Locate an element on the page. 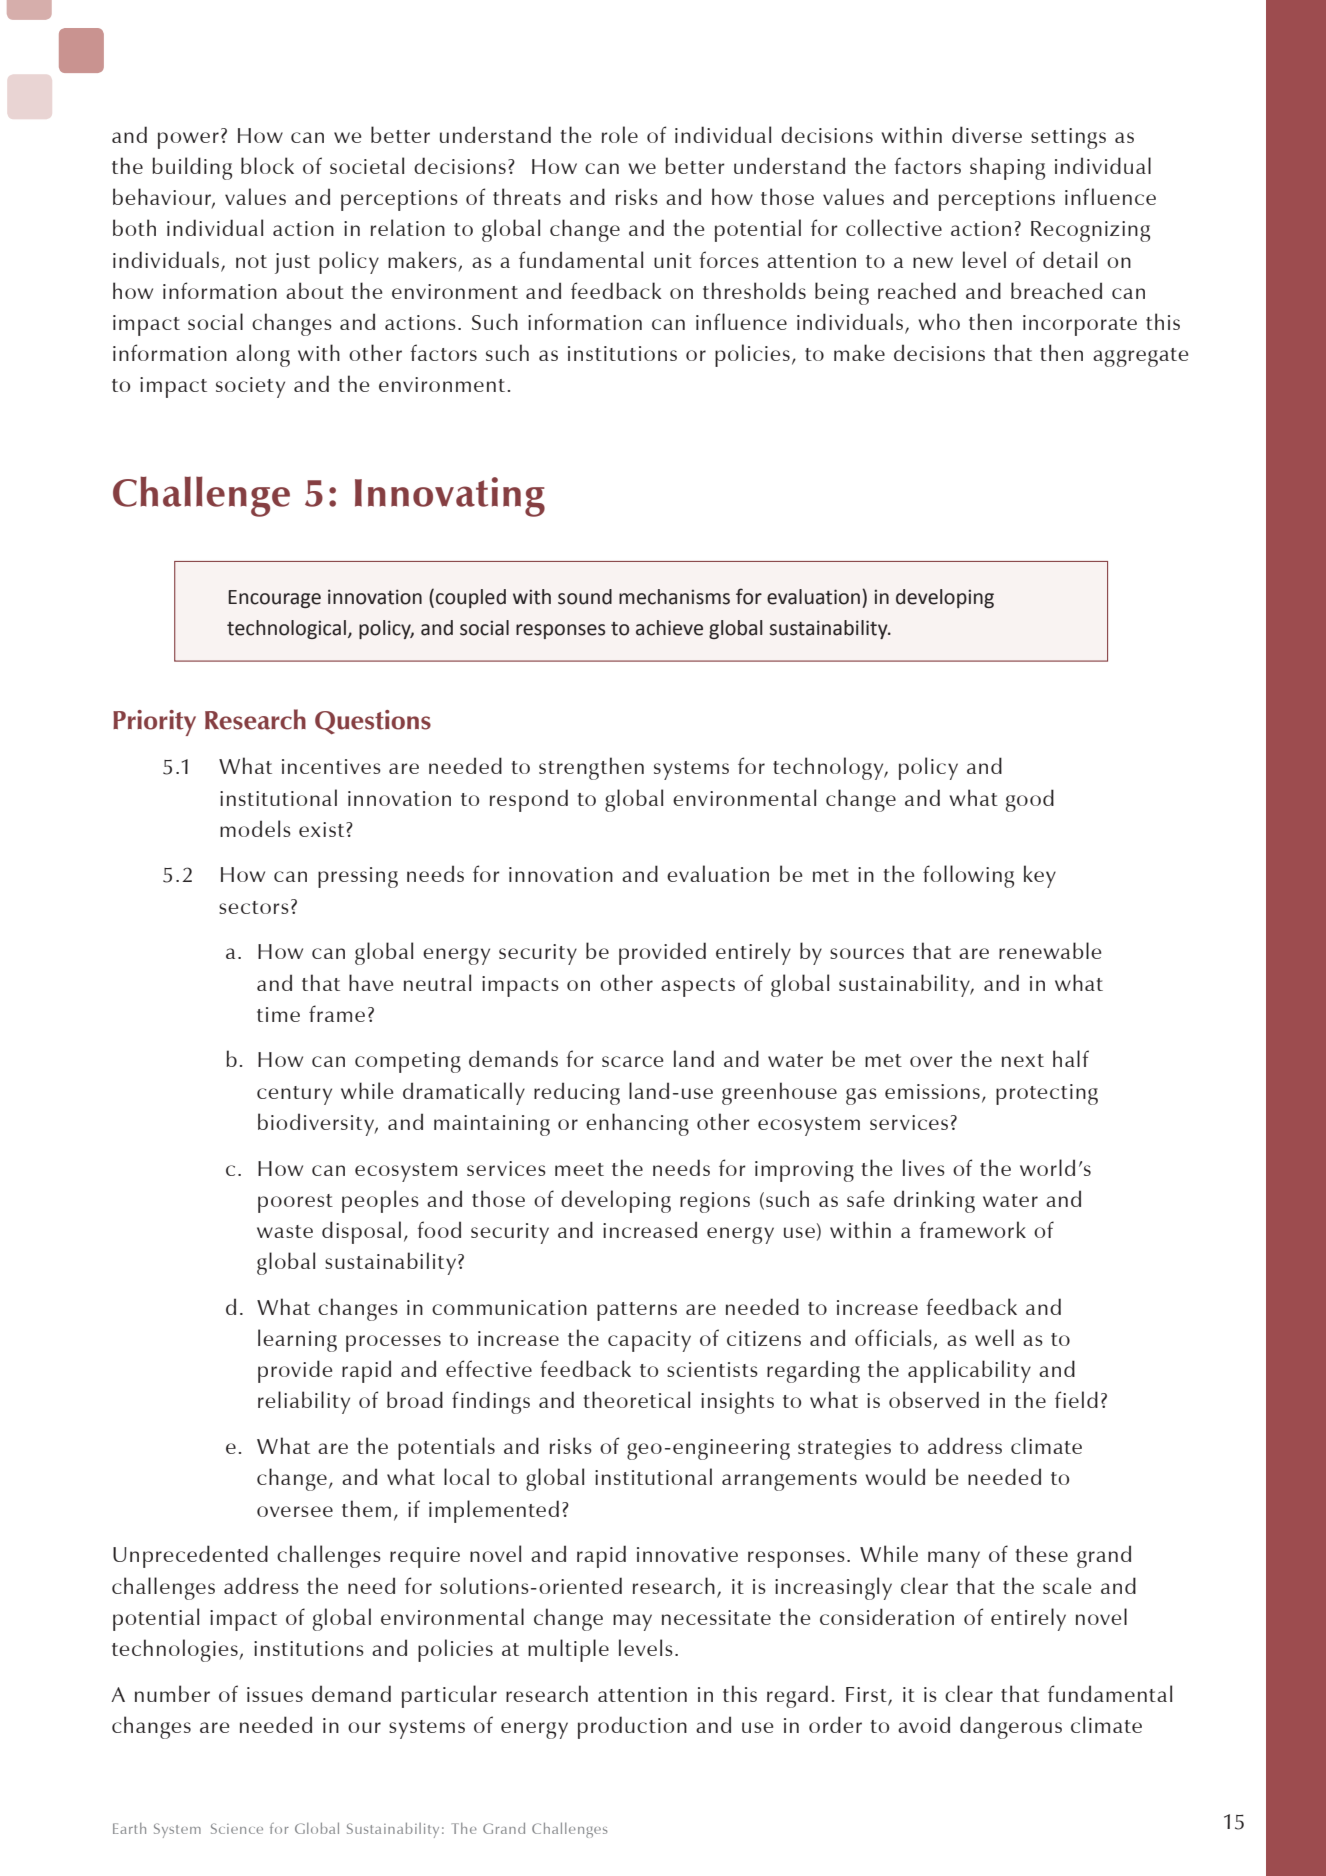  renewable is located at coordinates (1050, 950).
